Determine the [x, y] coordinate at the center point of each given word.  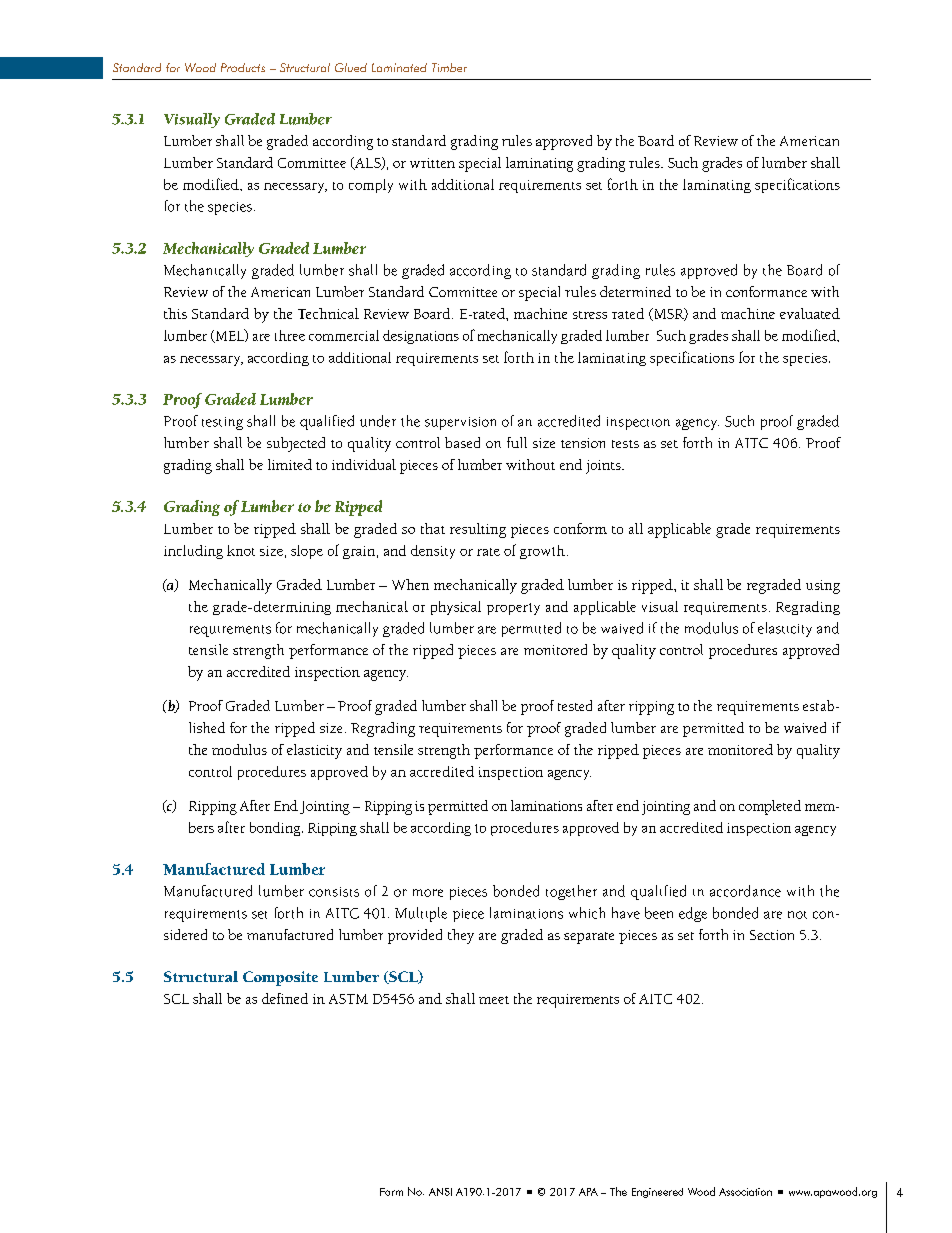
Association [745, 1192]
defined [285, 998]
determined [635, 291]
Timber [449, 67]
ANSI [440, 1192]
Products [243, 67]
